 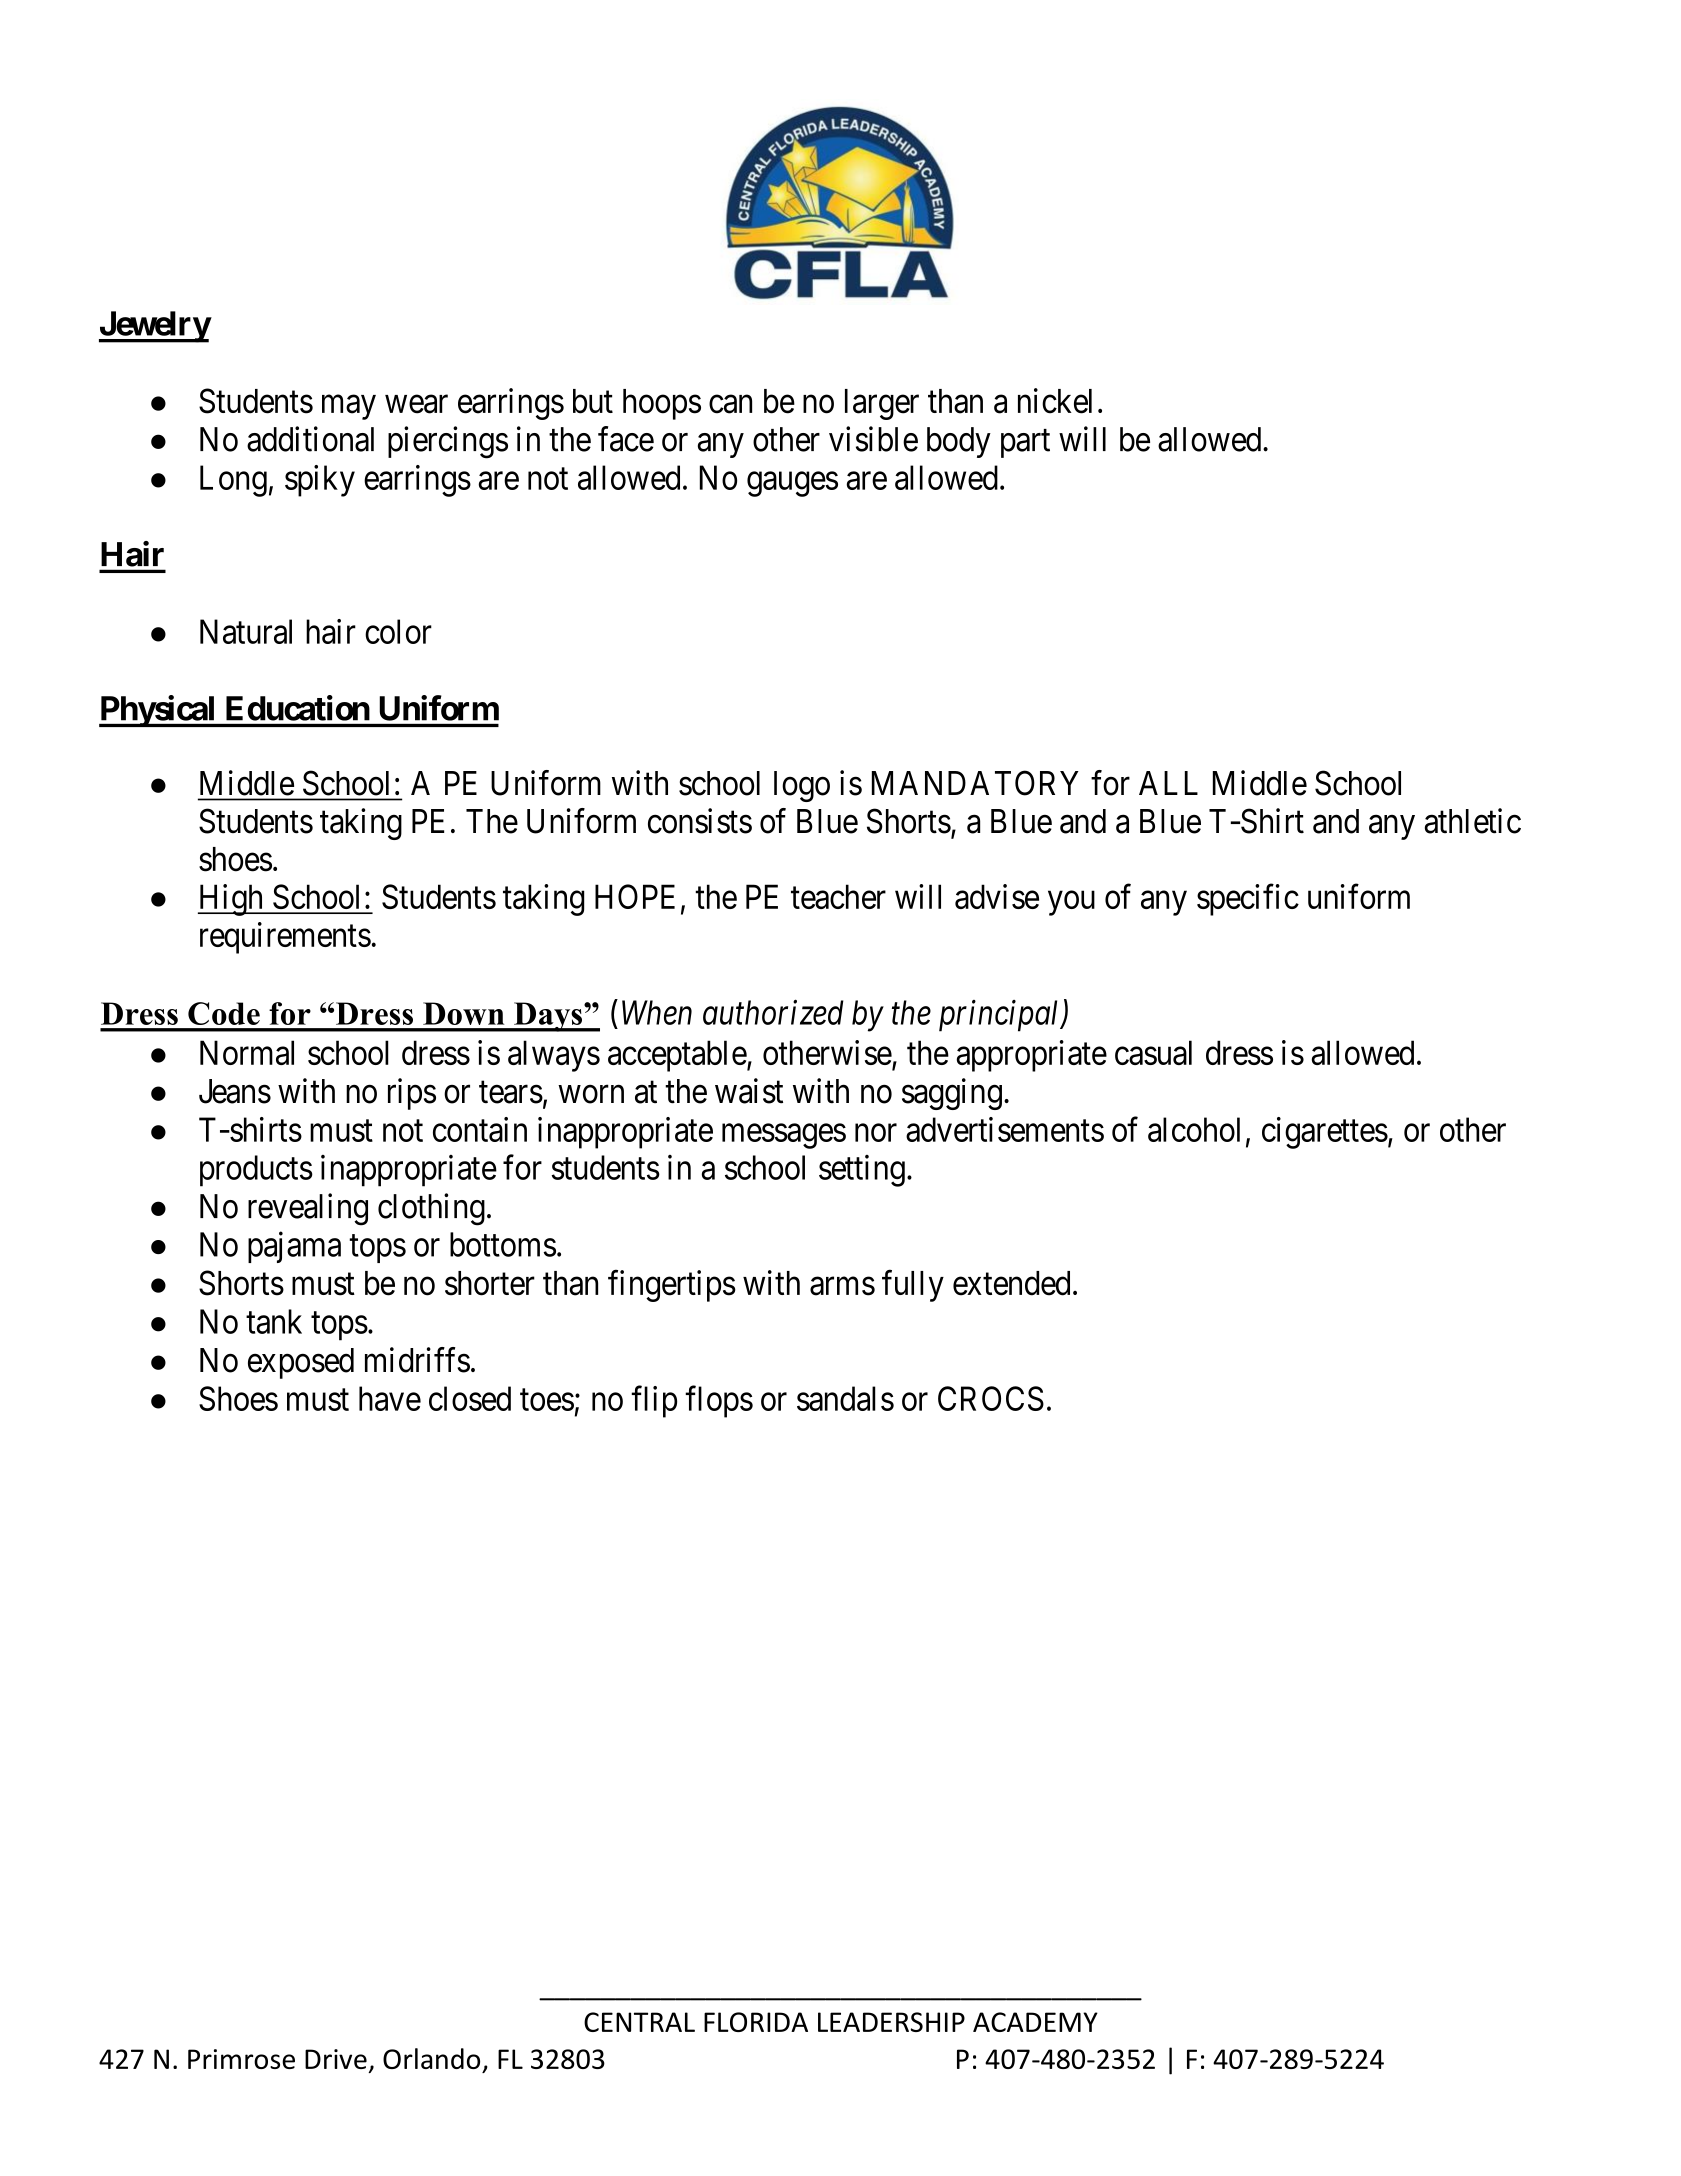 I want to click on Drive, so click(x=336, y=2059).
